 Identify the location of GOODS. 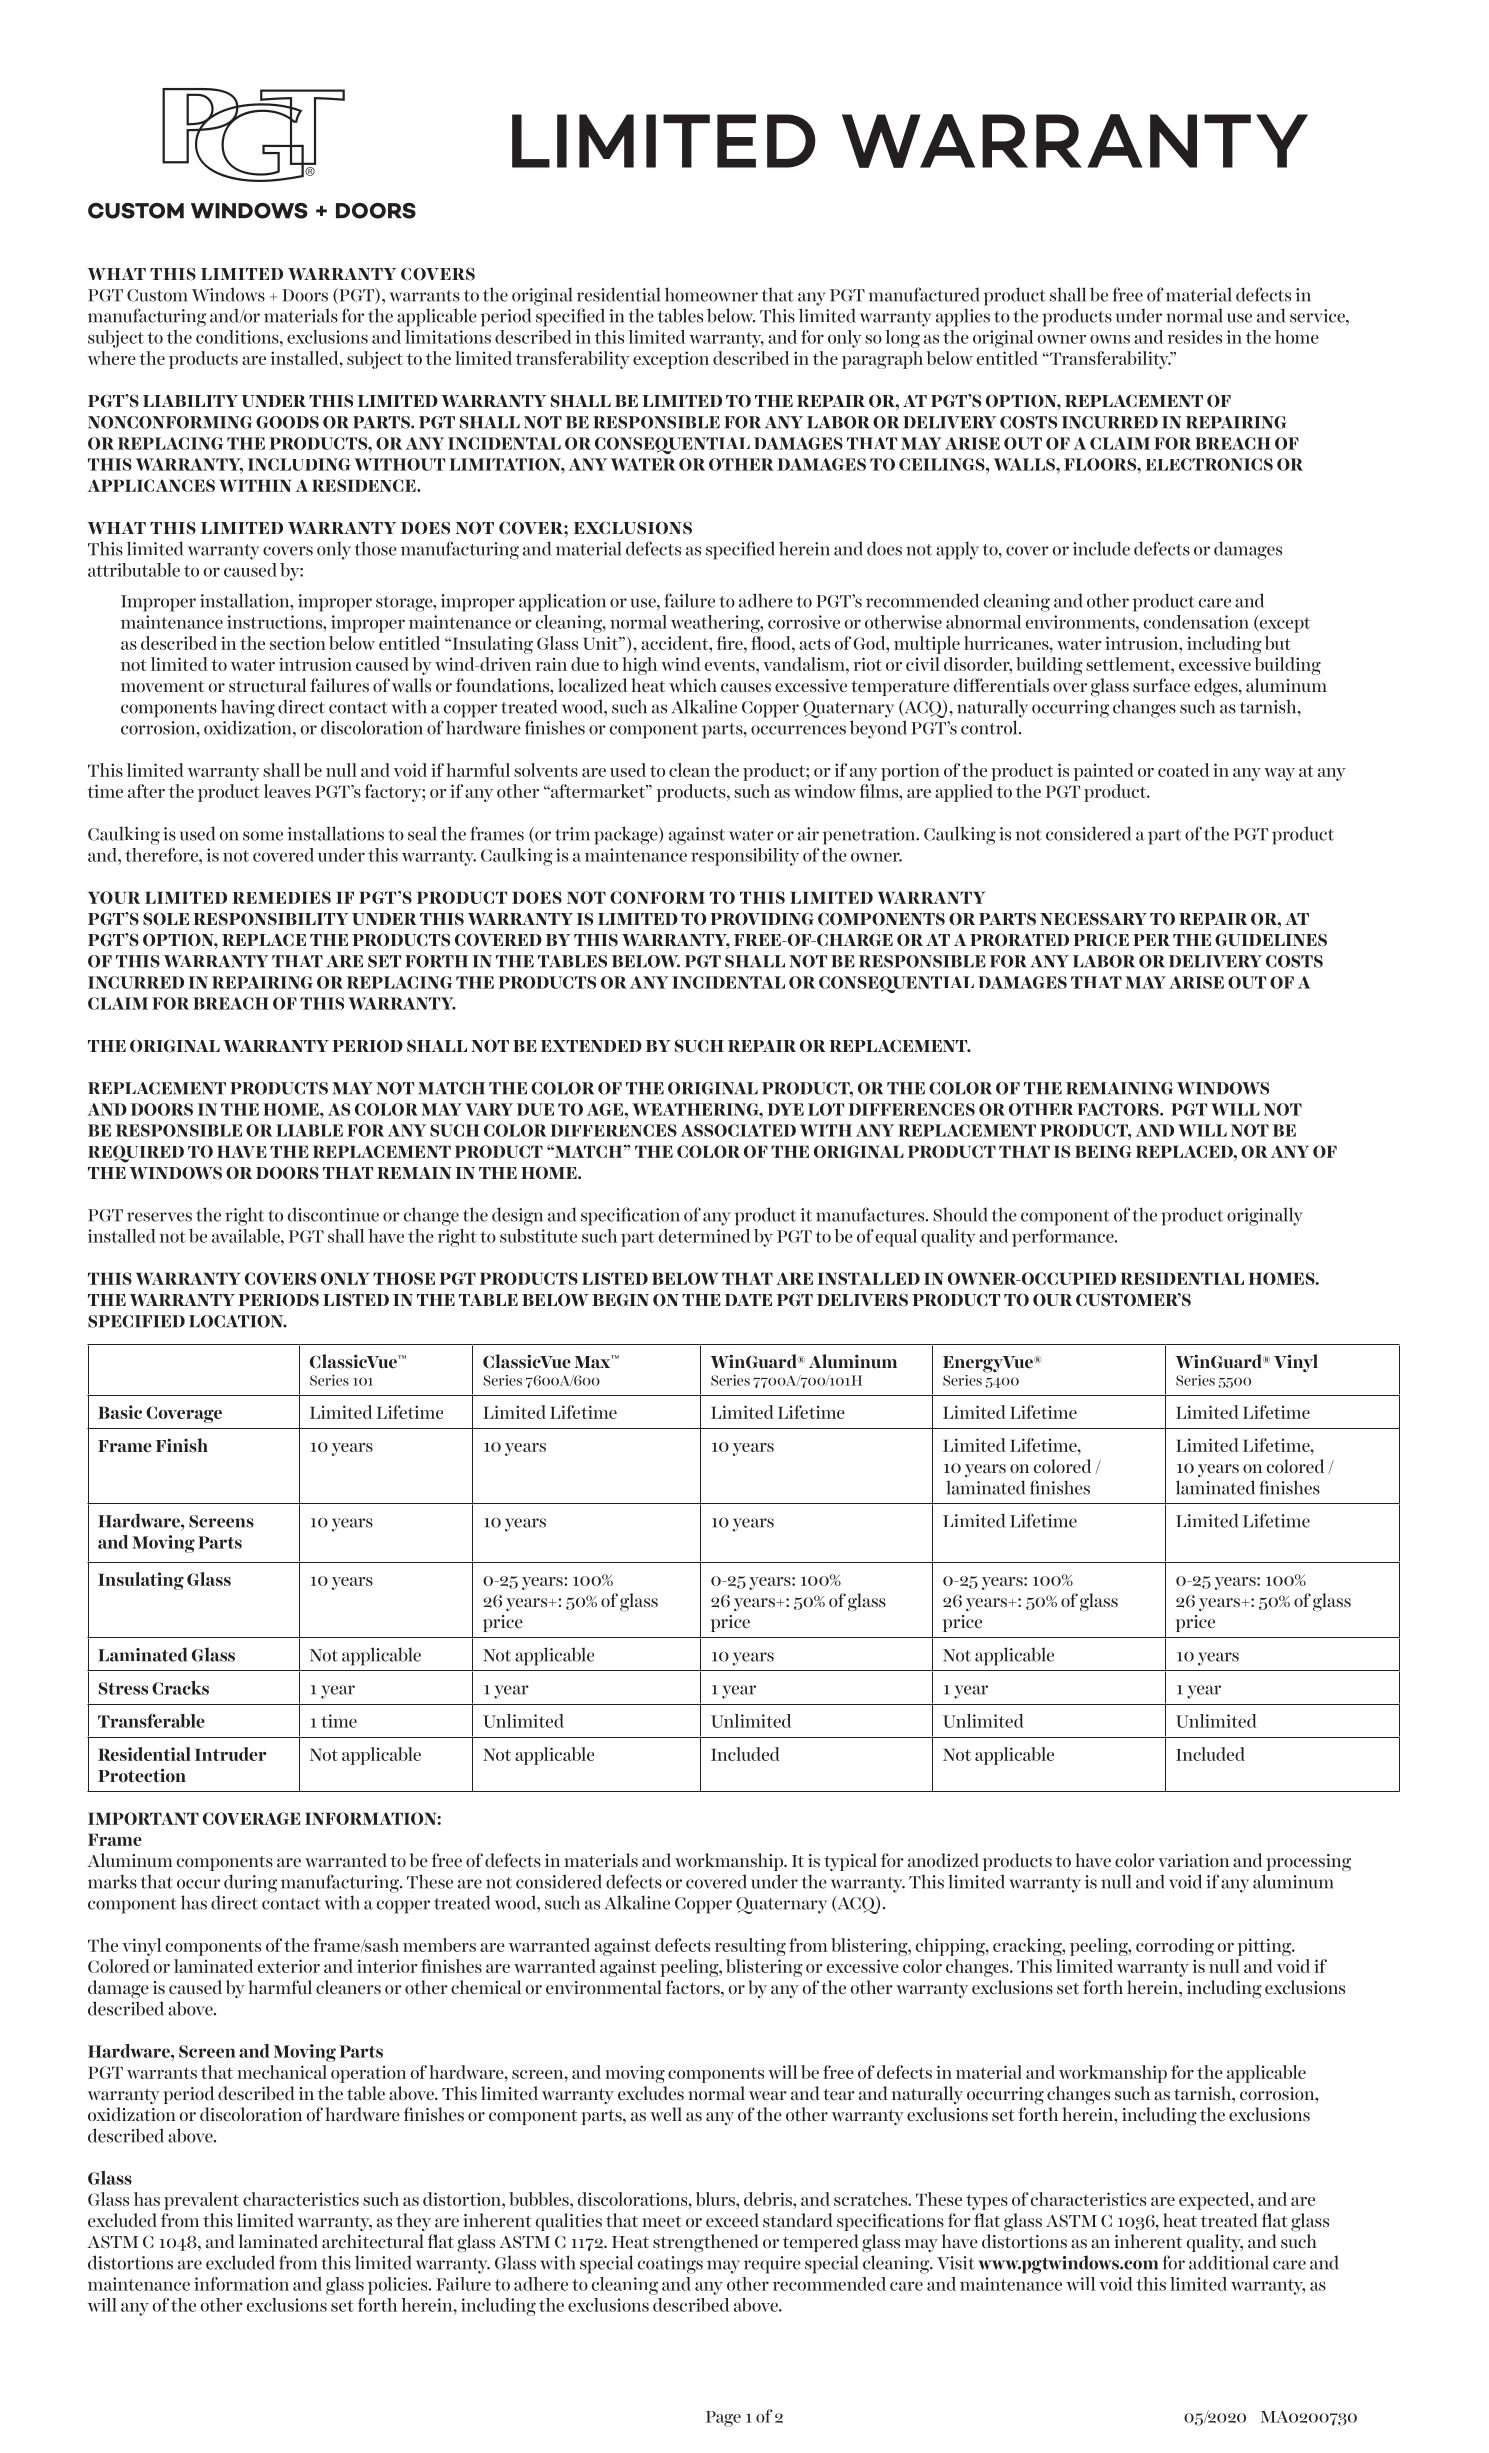
(287, 422).
